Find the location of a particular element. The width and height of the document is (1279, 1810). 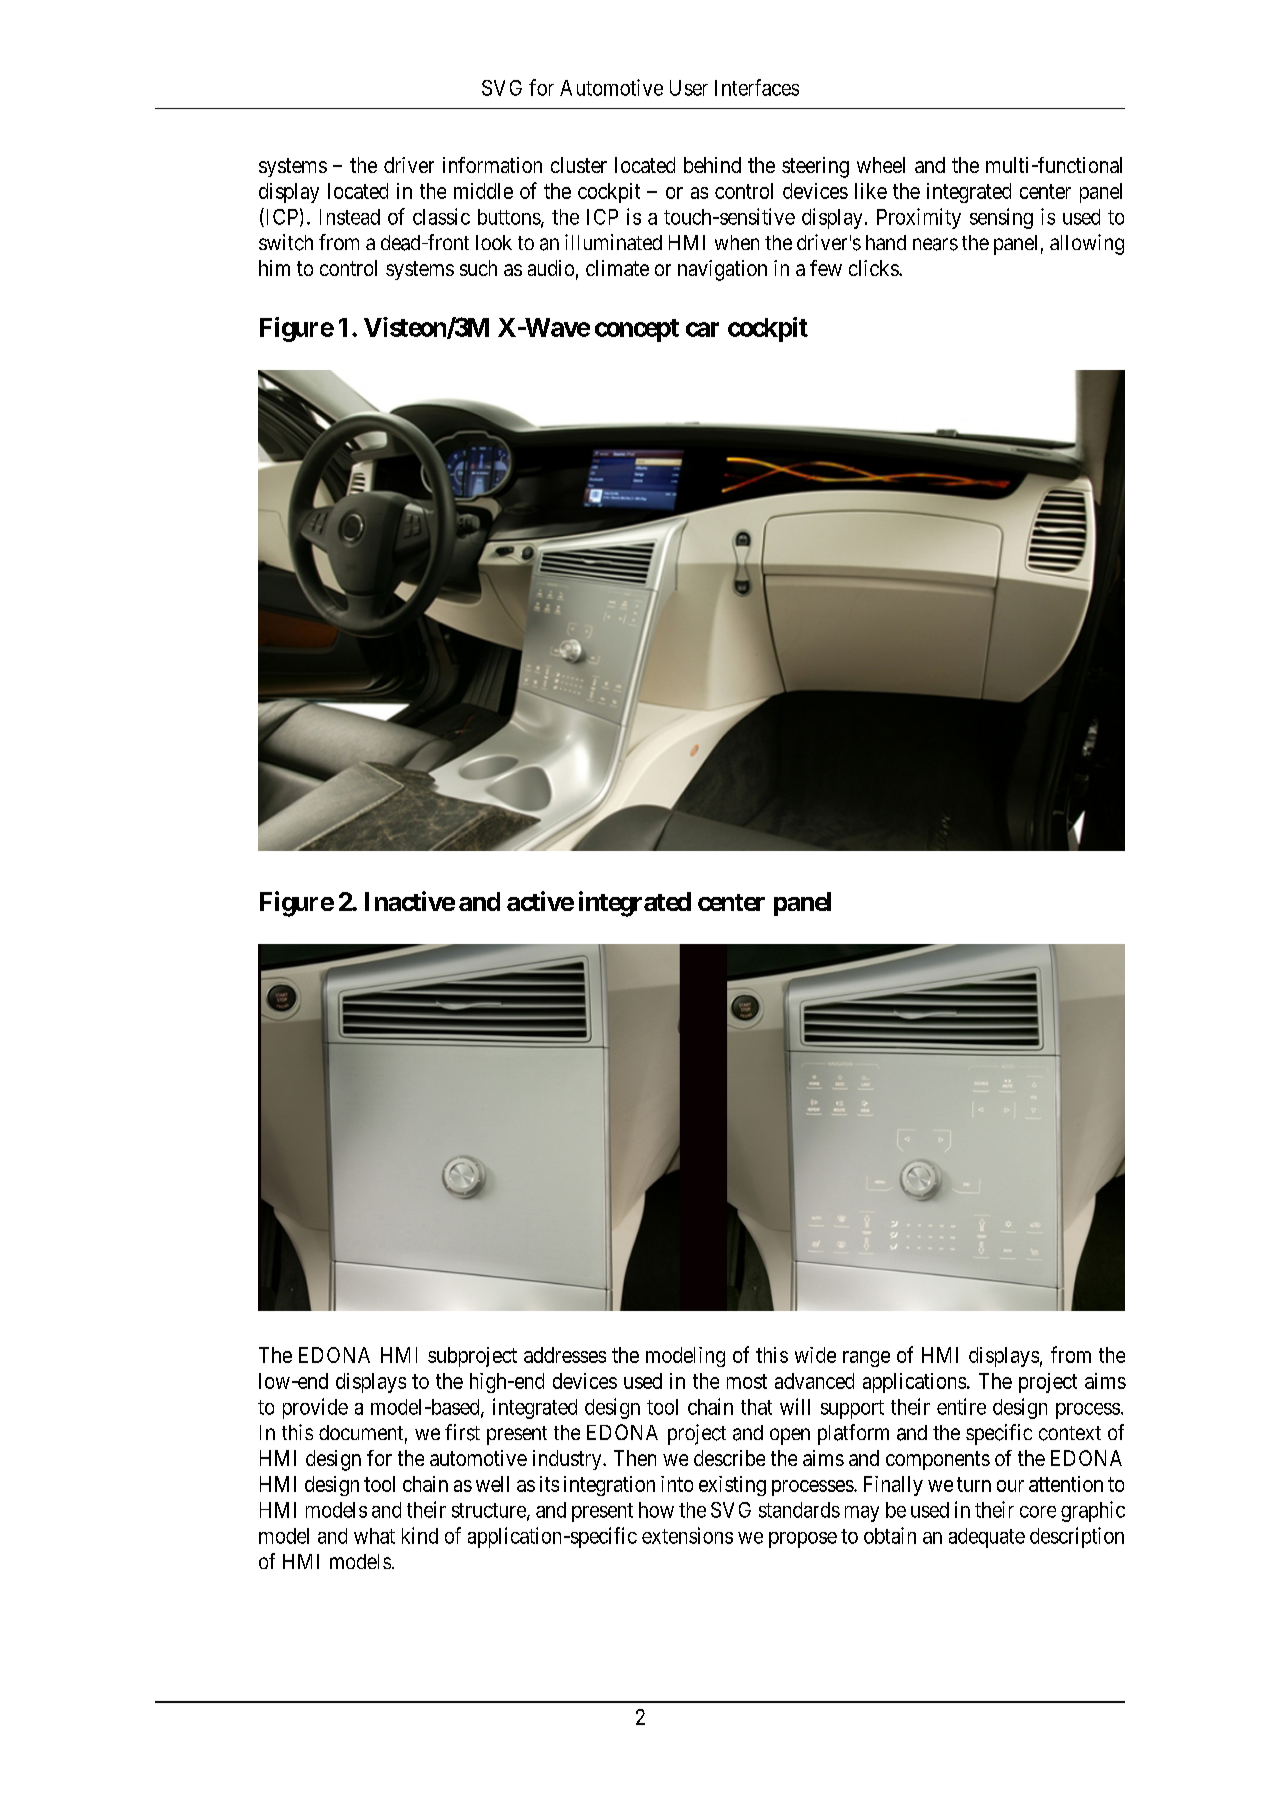

behind is located at coordinates (712, 165).
